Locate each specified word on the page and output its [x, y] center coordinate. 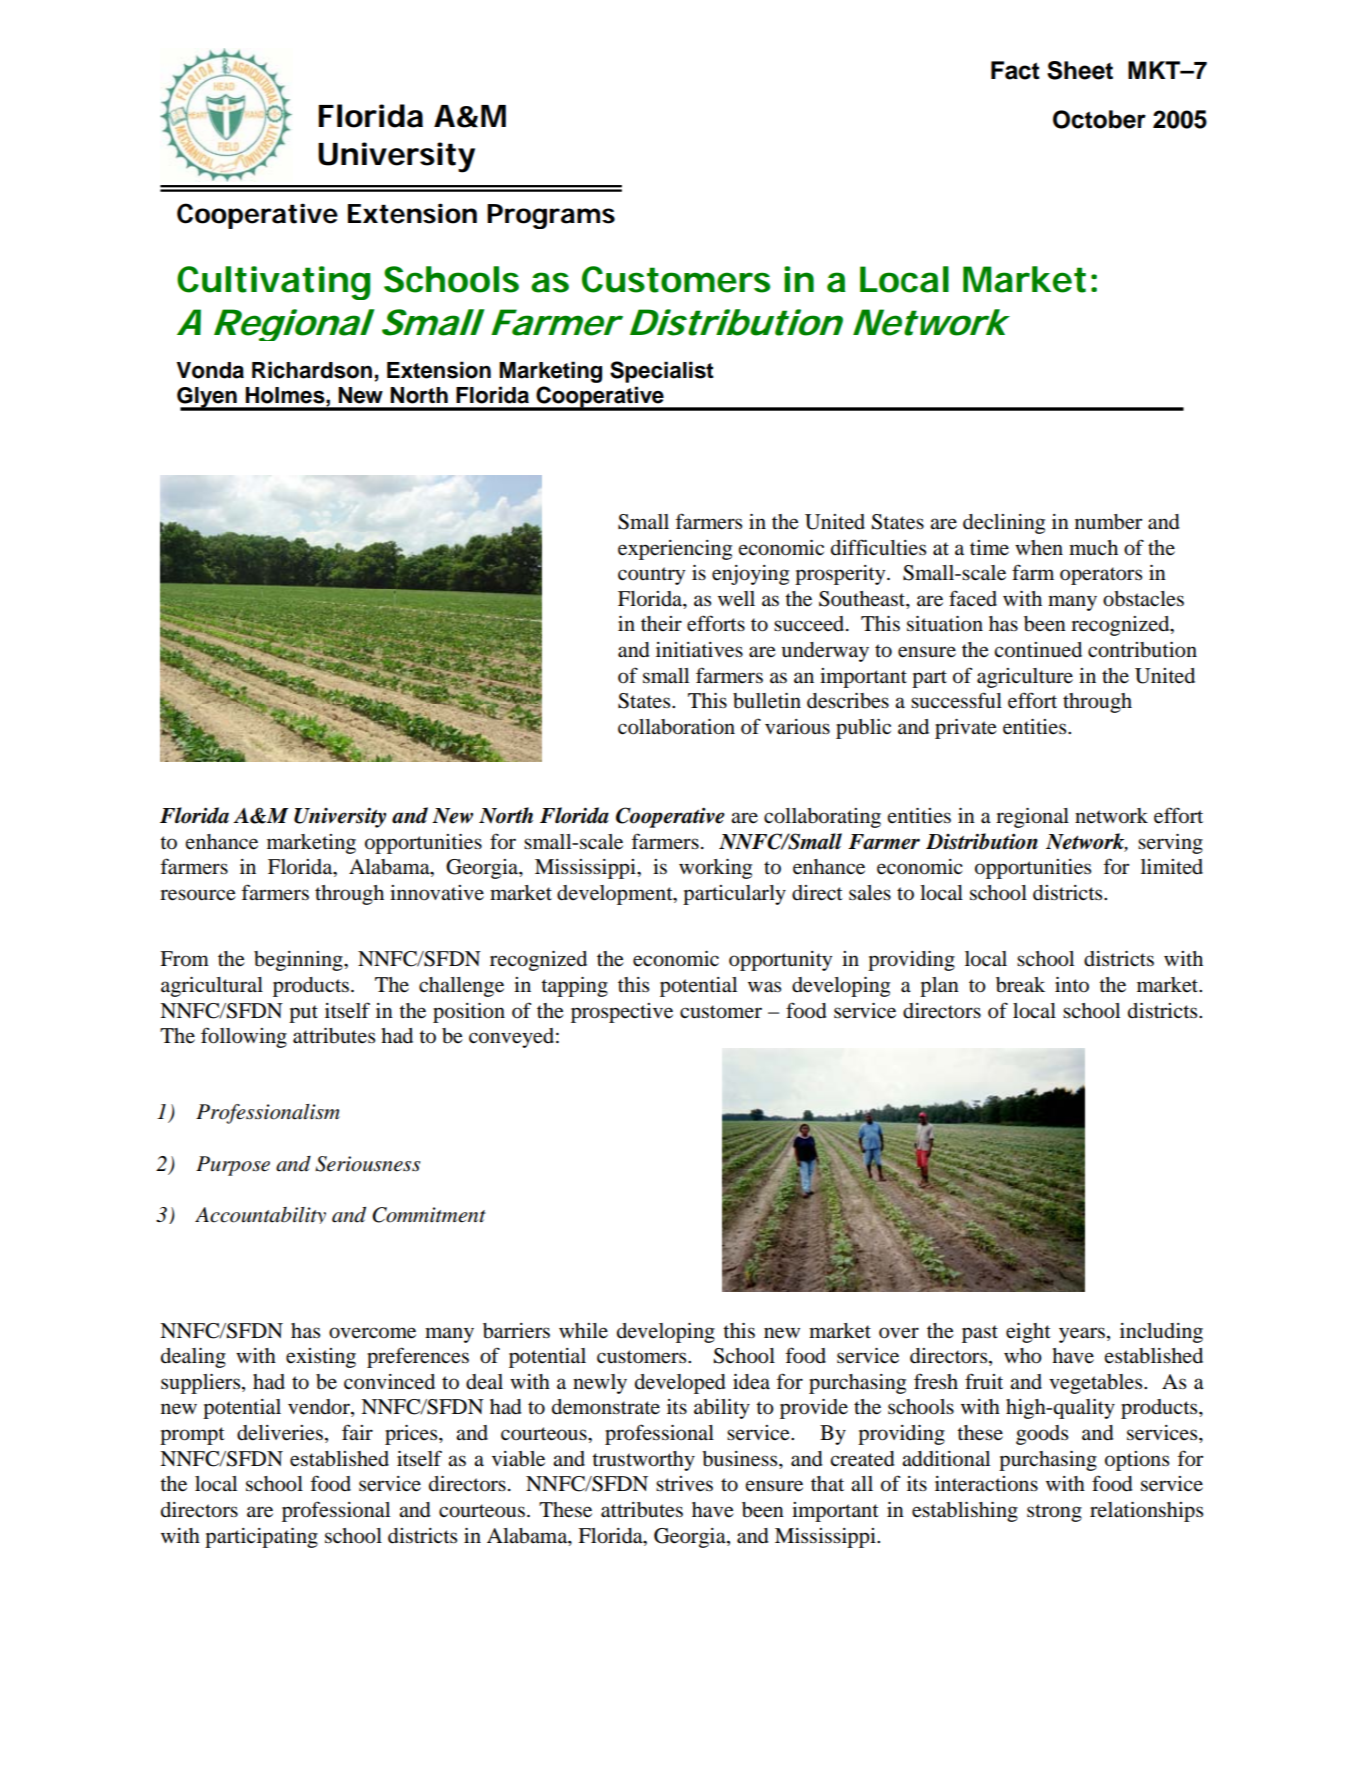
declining [1004, 524]
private [966, 729]
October [1099, 119]
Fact [1015, 70]
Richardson [312, 370]
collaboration [676, 727]
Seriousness [367, 1164]
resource [198, 895]
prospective [622, 1013]
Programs [551, 216]
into [1072, 985]
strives [684, 1484]
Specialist [662, 372]
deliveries [280, 1433]
